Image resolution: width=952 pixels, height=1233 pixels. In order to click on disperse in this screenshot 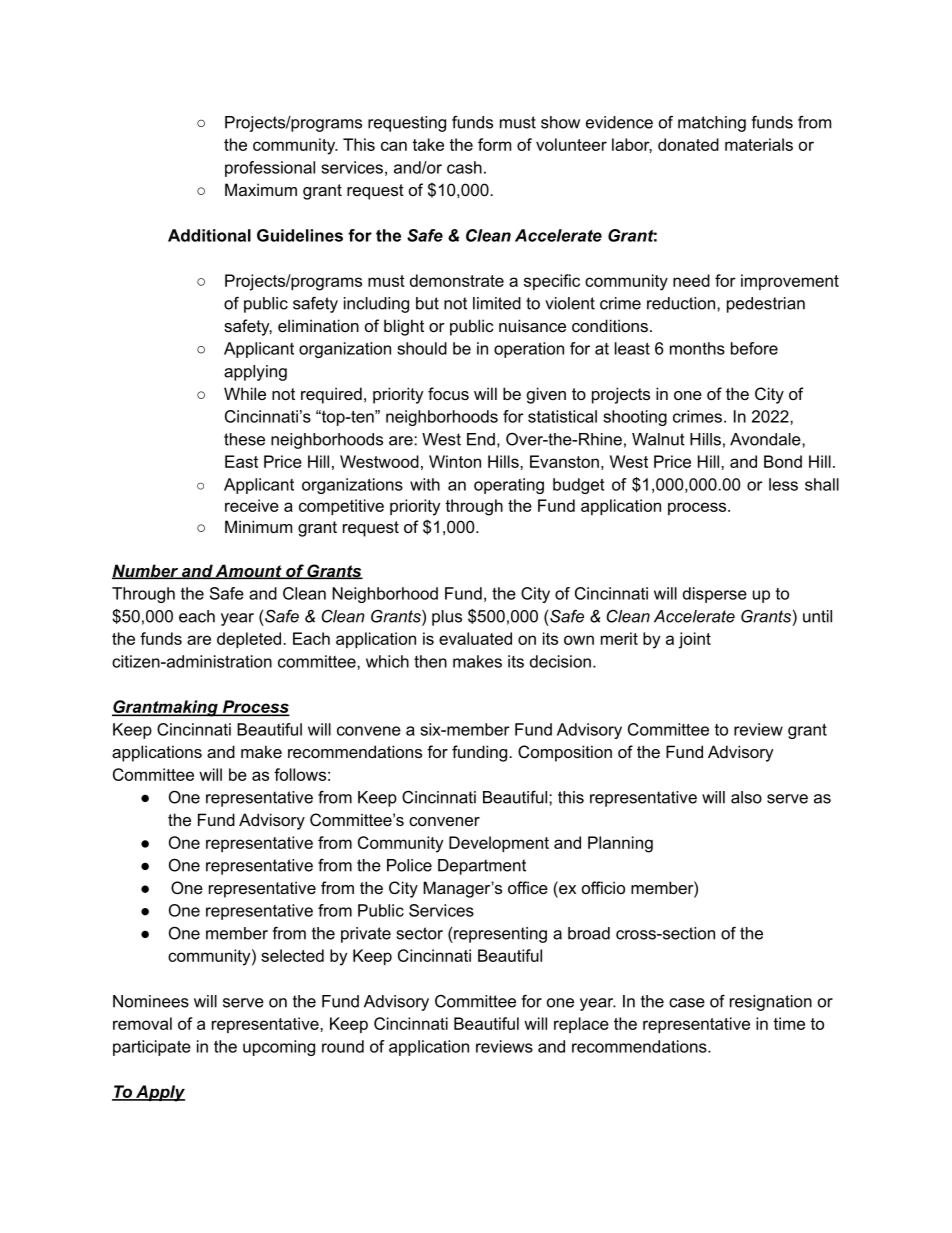, I will do `click(715, 595)`.
